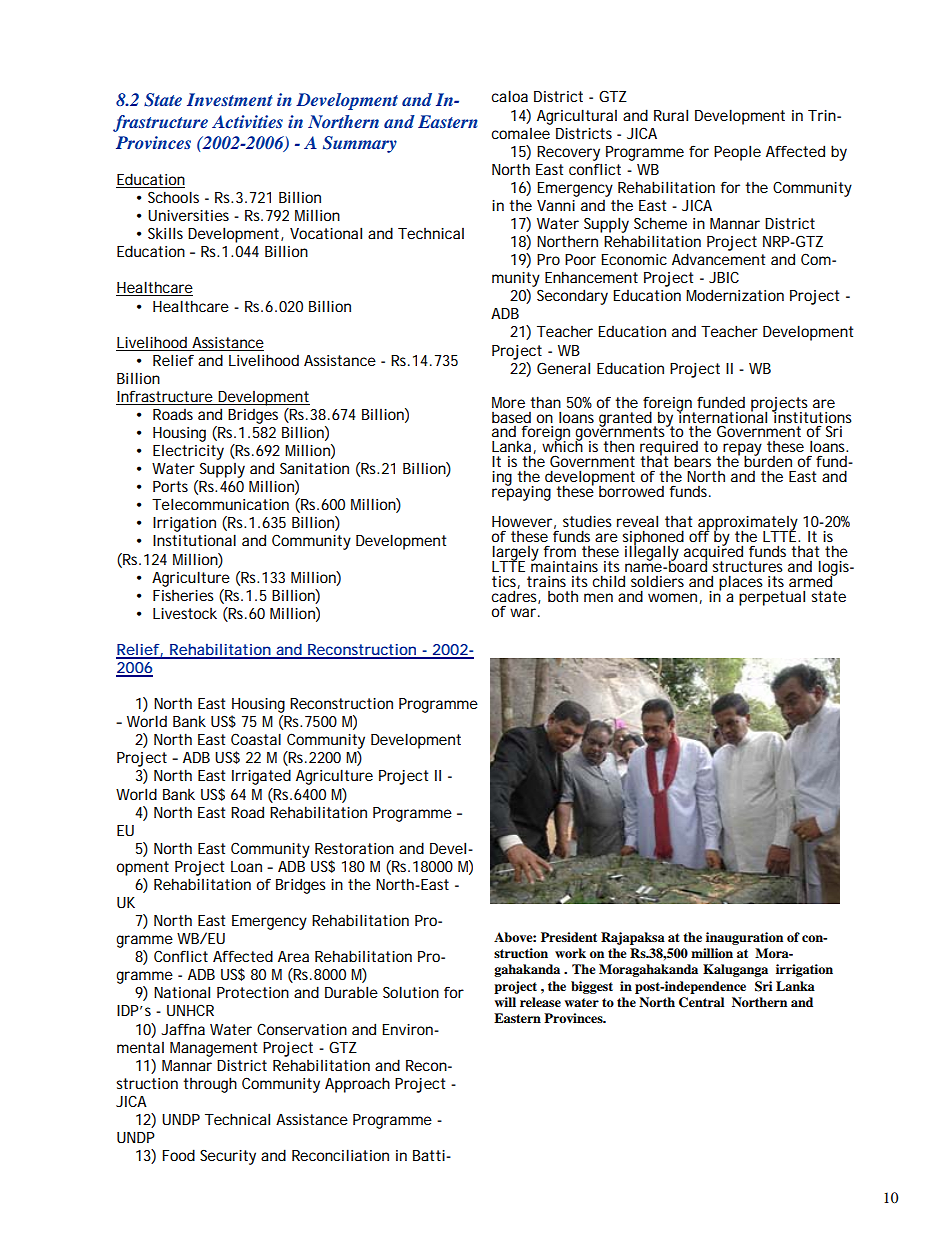  What do you see at coordinates (772, 598) in the image?
I see `perpetual` at bounding box center [772, 598].
